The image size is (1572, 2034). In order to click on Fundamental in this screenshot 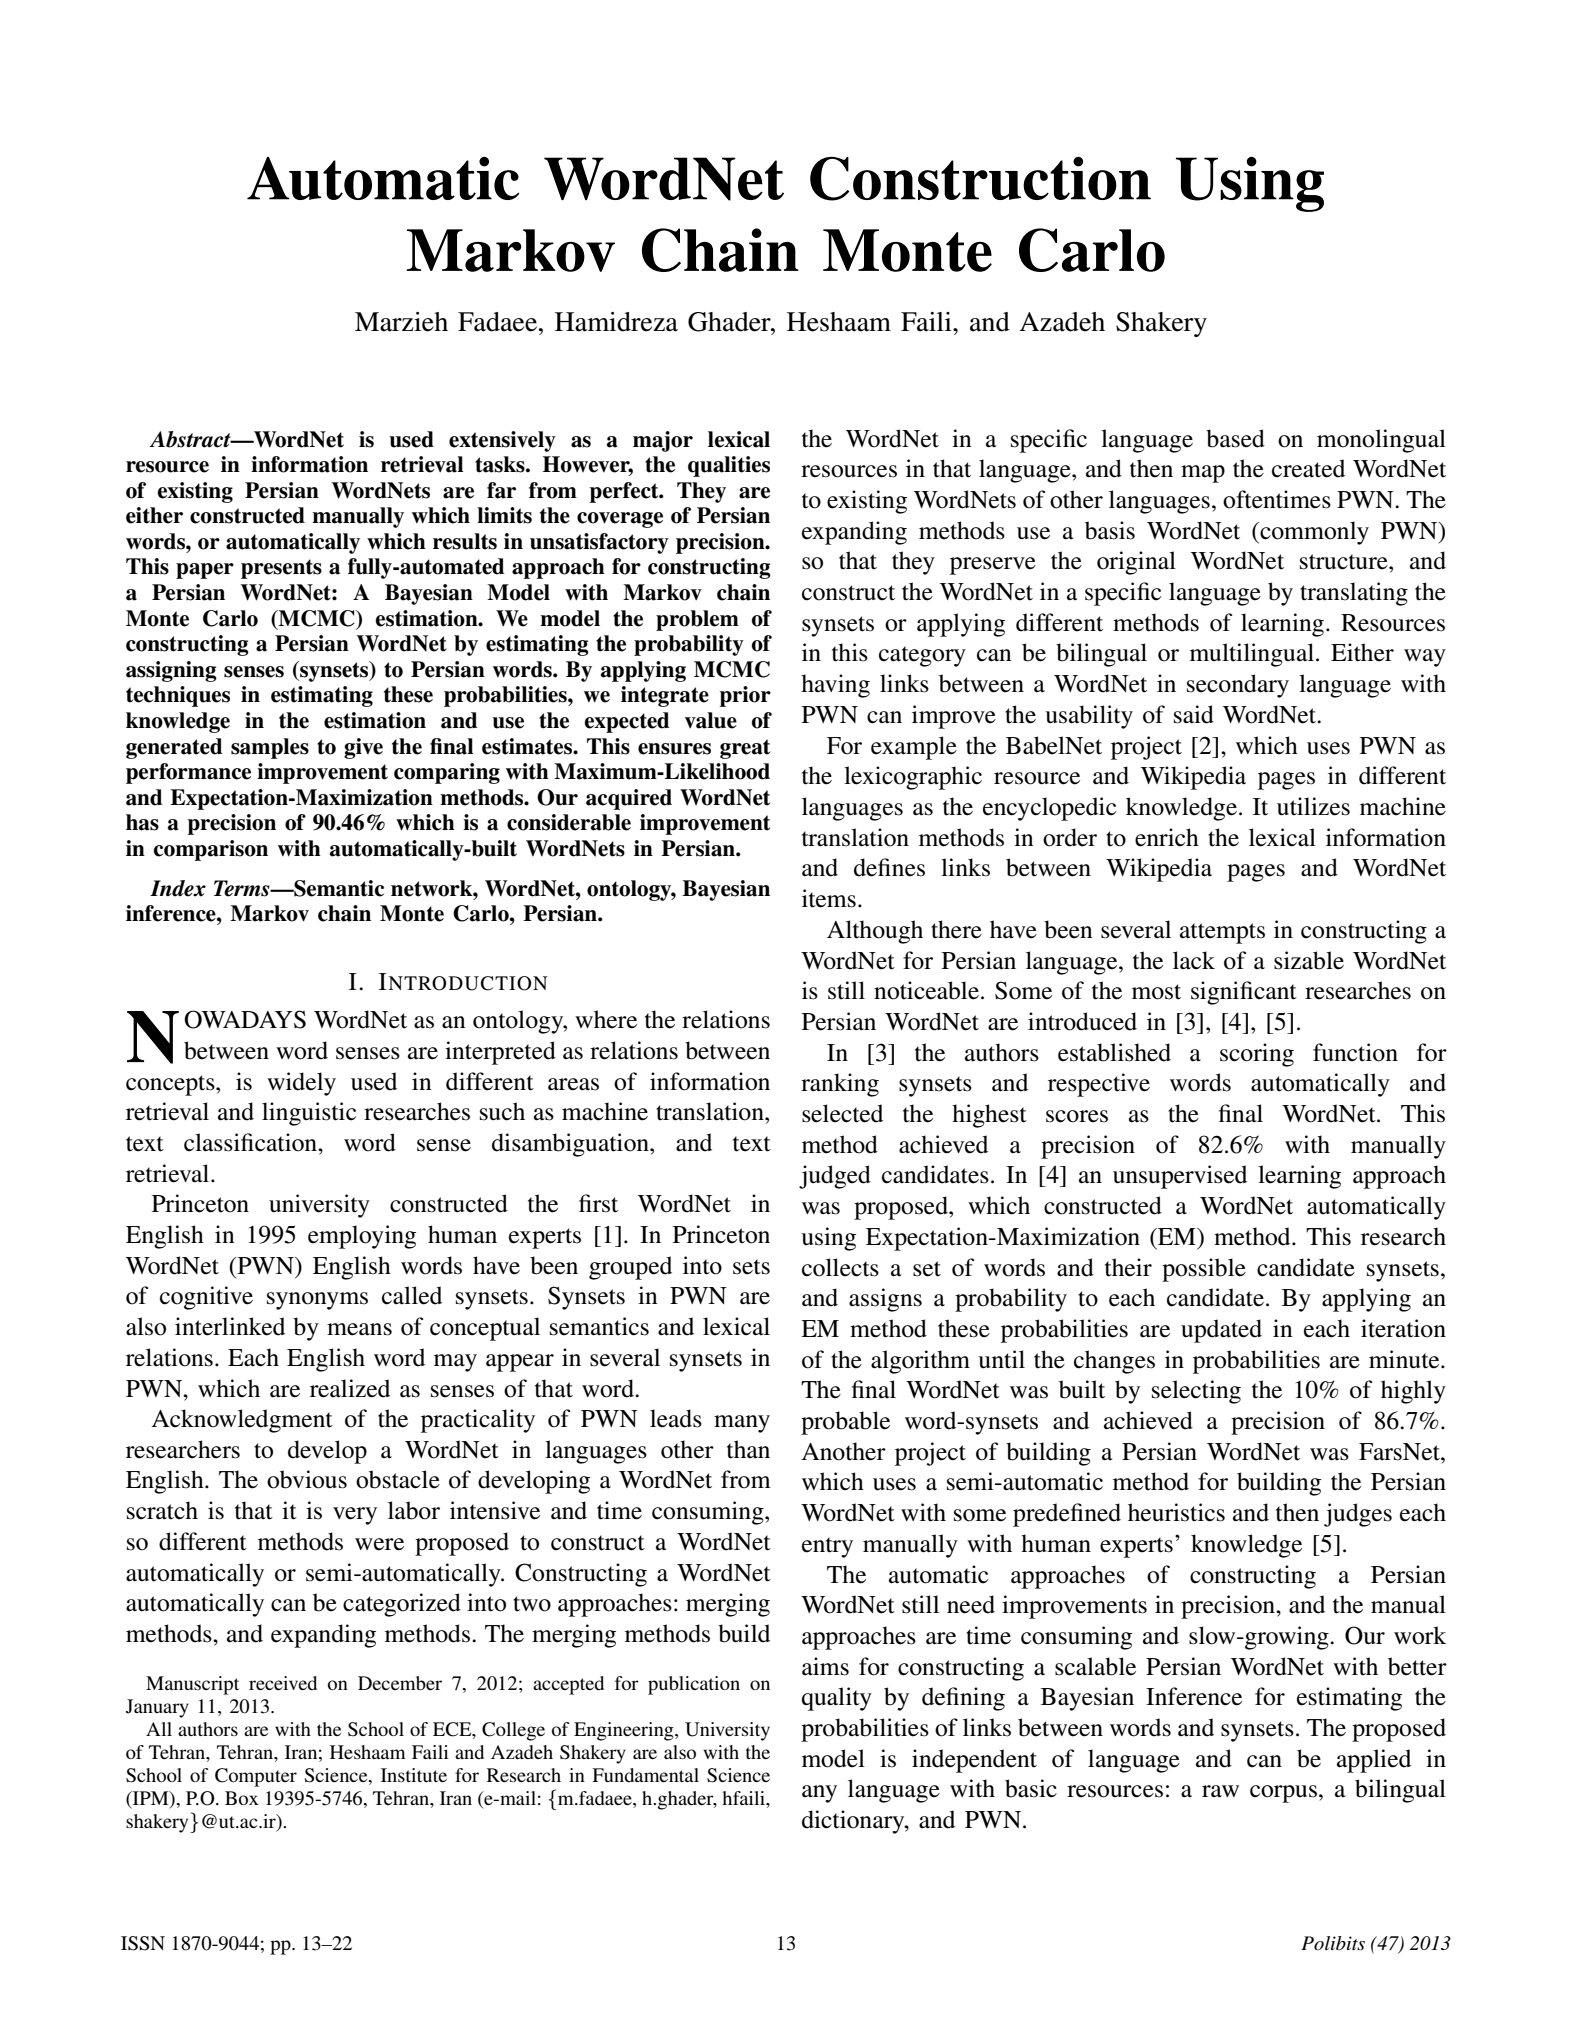, I will do `click(645, 1775)`.
